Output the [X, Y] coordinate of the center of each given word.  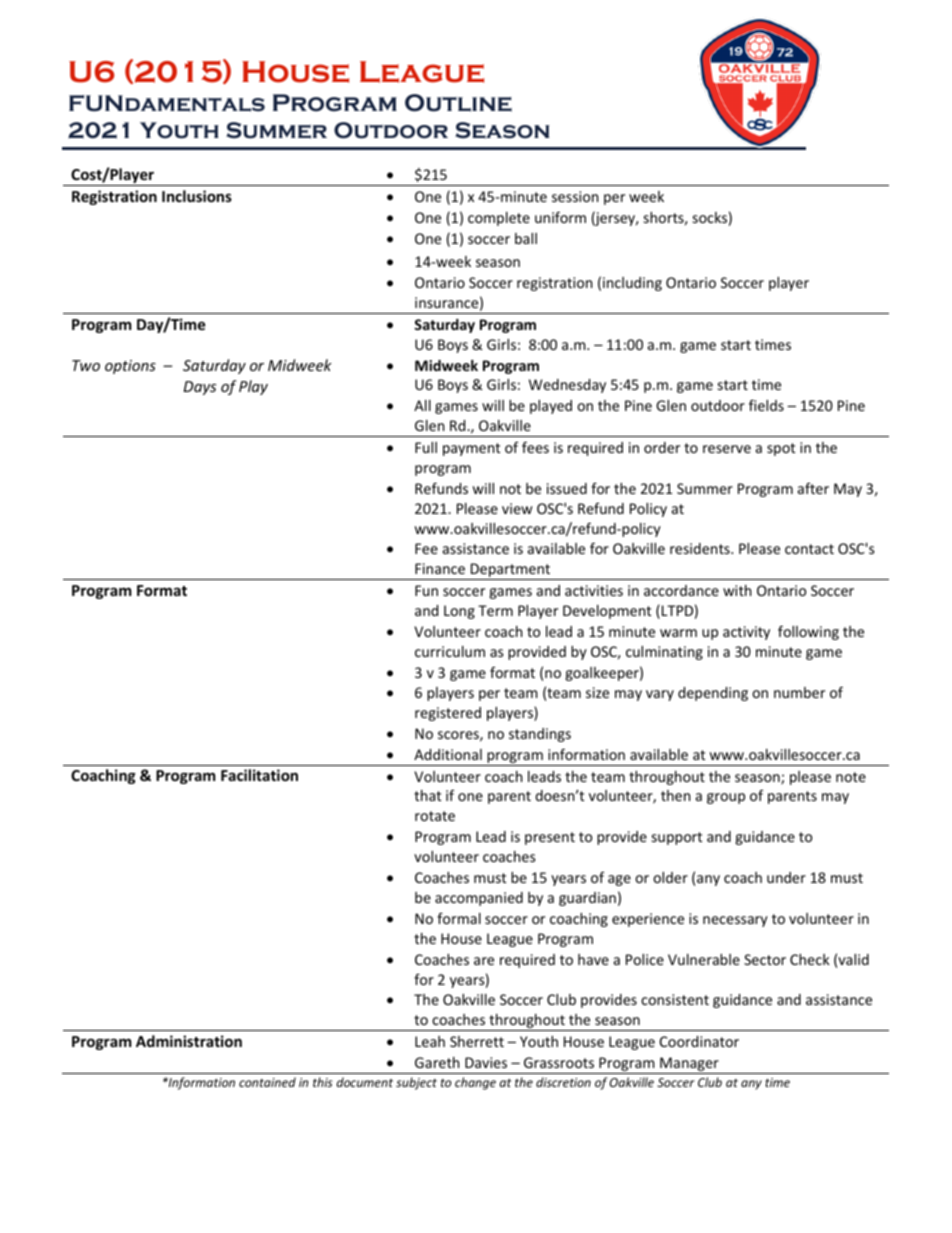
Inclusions [197, 196]
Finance [440, 568]
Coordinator [699, 1041]
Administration [189, 1041]
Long [459, 612]
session [575, 196]
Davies [486, 1062]
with [737, 590]
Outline [458, 103]
